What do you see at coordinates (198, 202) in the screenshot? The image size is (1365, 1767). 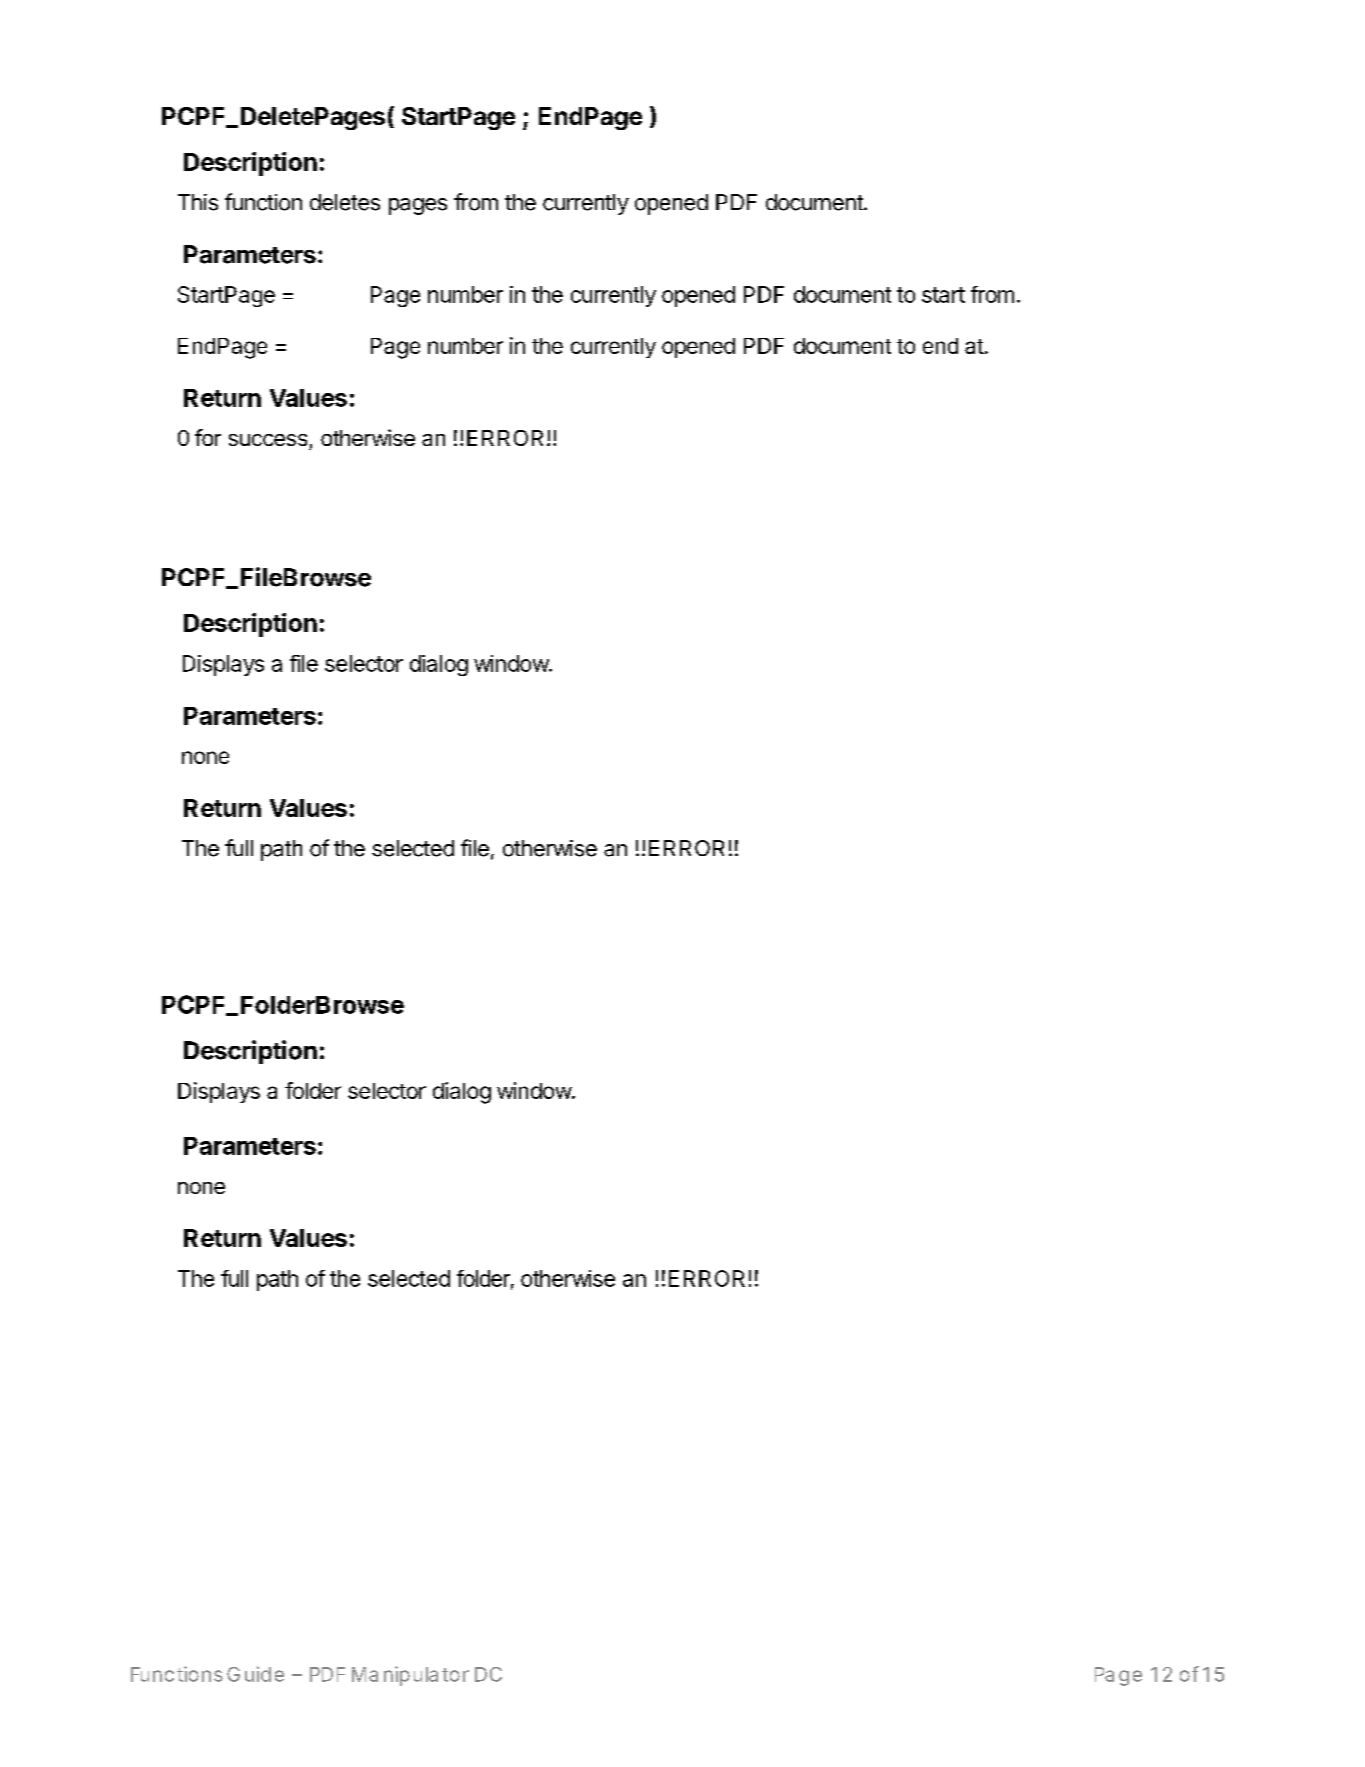 I see `This` at bounding box center [198, 202].
